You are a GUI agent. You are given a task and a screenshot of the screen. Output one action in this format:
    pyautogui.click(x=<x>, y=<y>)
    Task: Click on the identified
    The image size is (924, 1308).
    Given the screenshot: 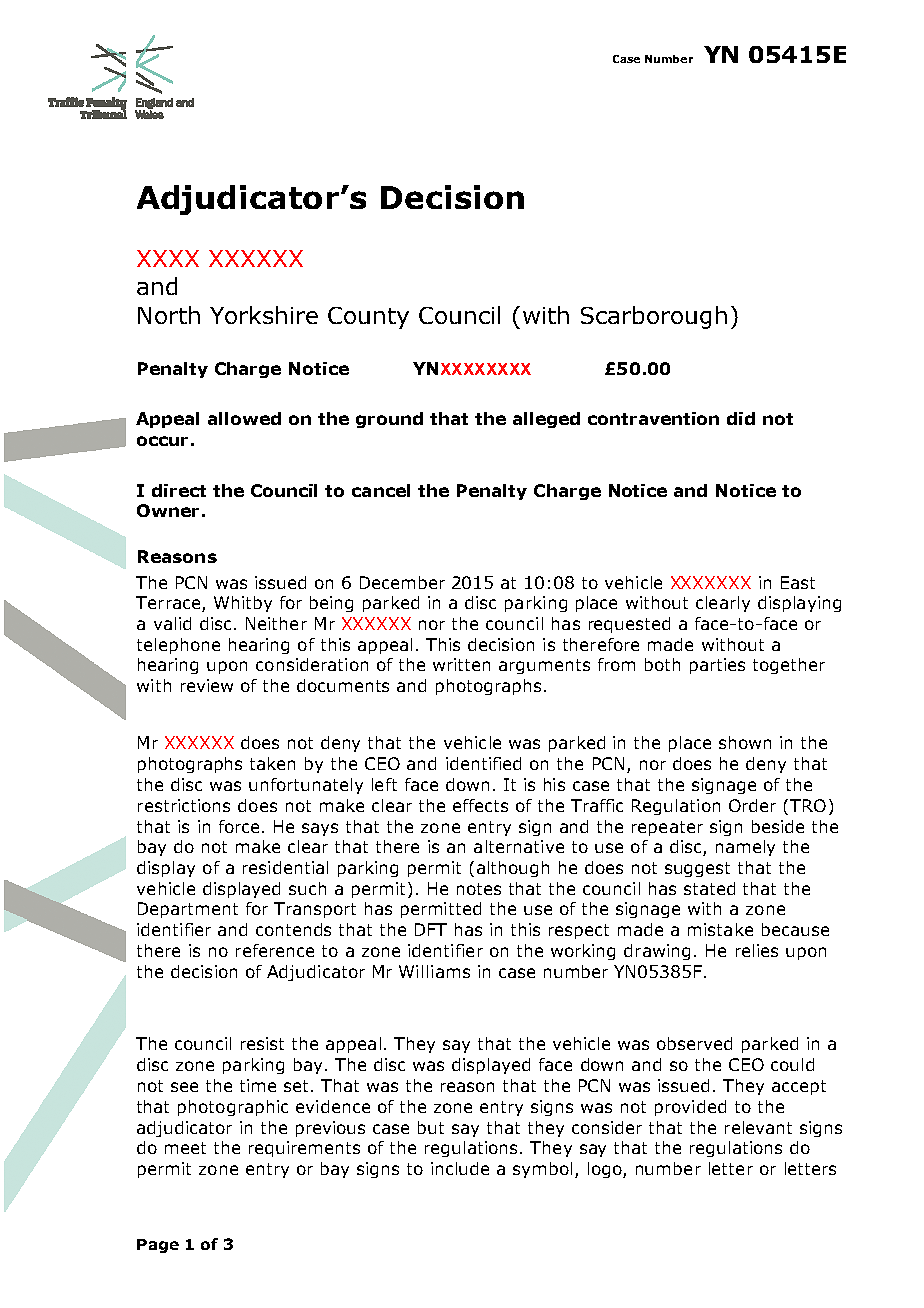 What is the action you would take?
    pyautogui.click(x=483, y=763)
